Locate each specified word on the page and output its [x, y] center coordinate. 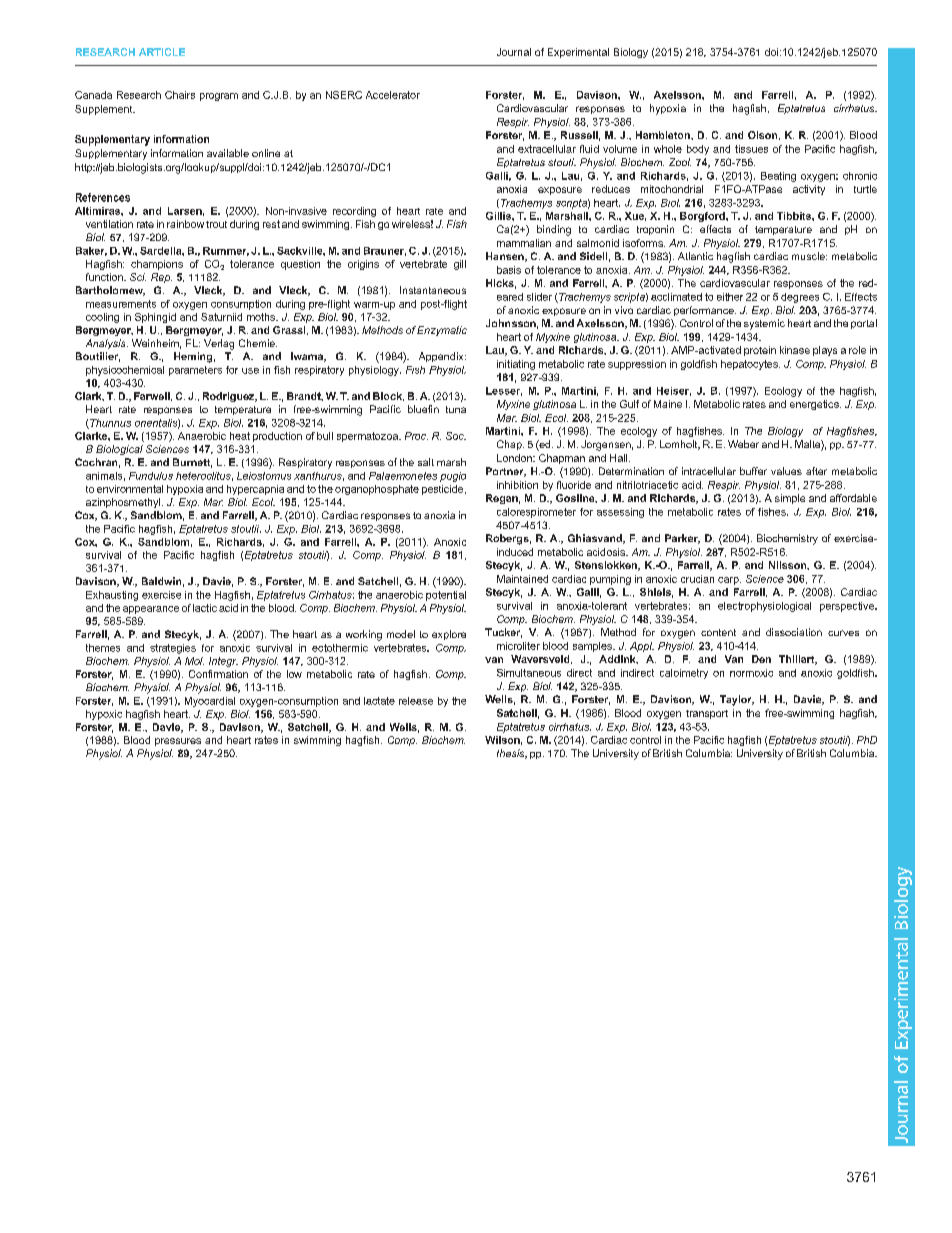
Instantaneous [433, 290]
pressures [178, 742]
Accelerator [393, 95]
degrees [800, 298]
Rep [161, 278]
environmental [130, 489]
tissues [751, 149]
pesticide [444, 490]
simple [790, 499]
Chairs [180, 95]
